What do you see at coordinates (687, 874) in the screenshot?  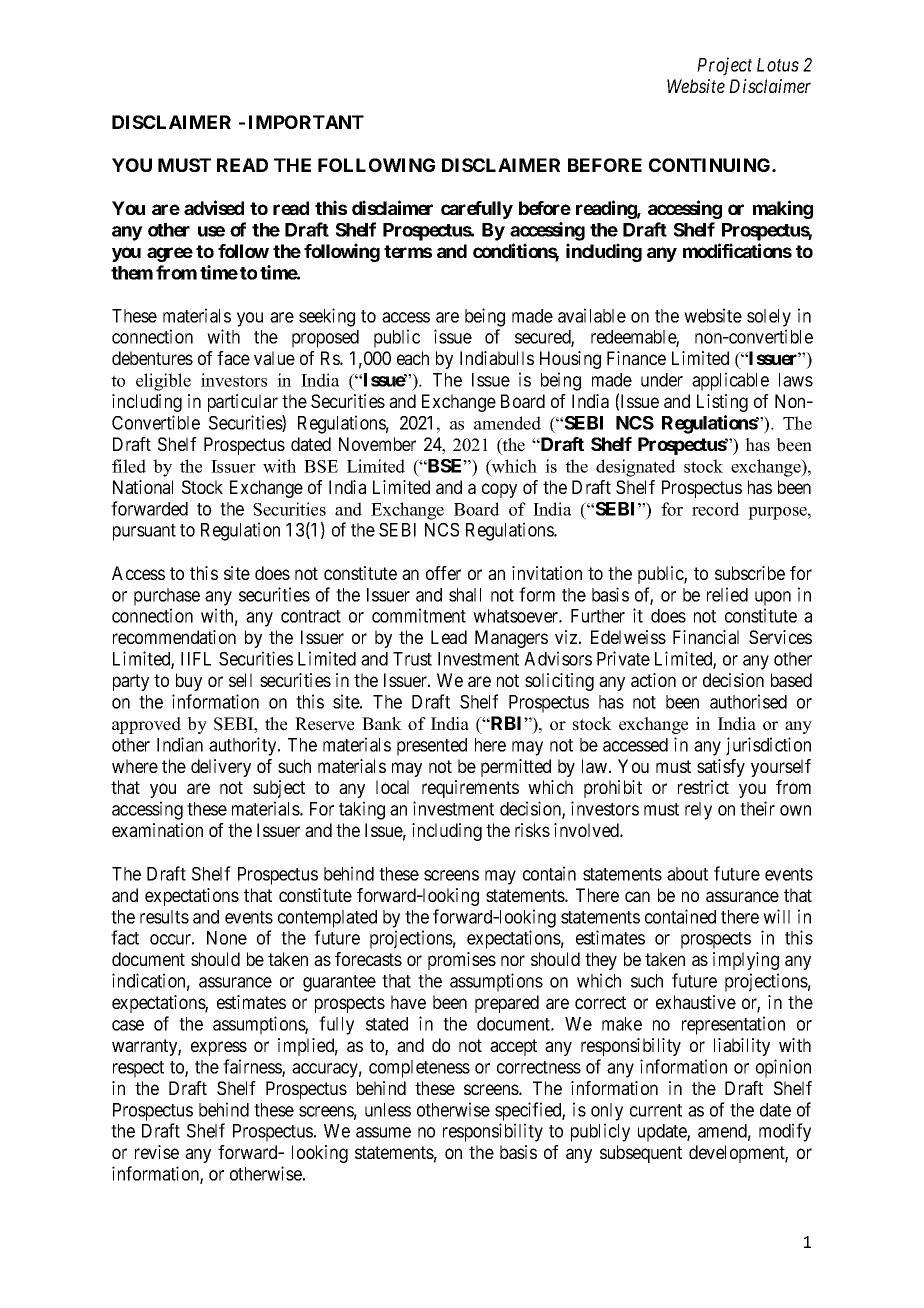 I see `about` at bounding box center [687, 874].
